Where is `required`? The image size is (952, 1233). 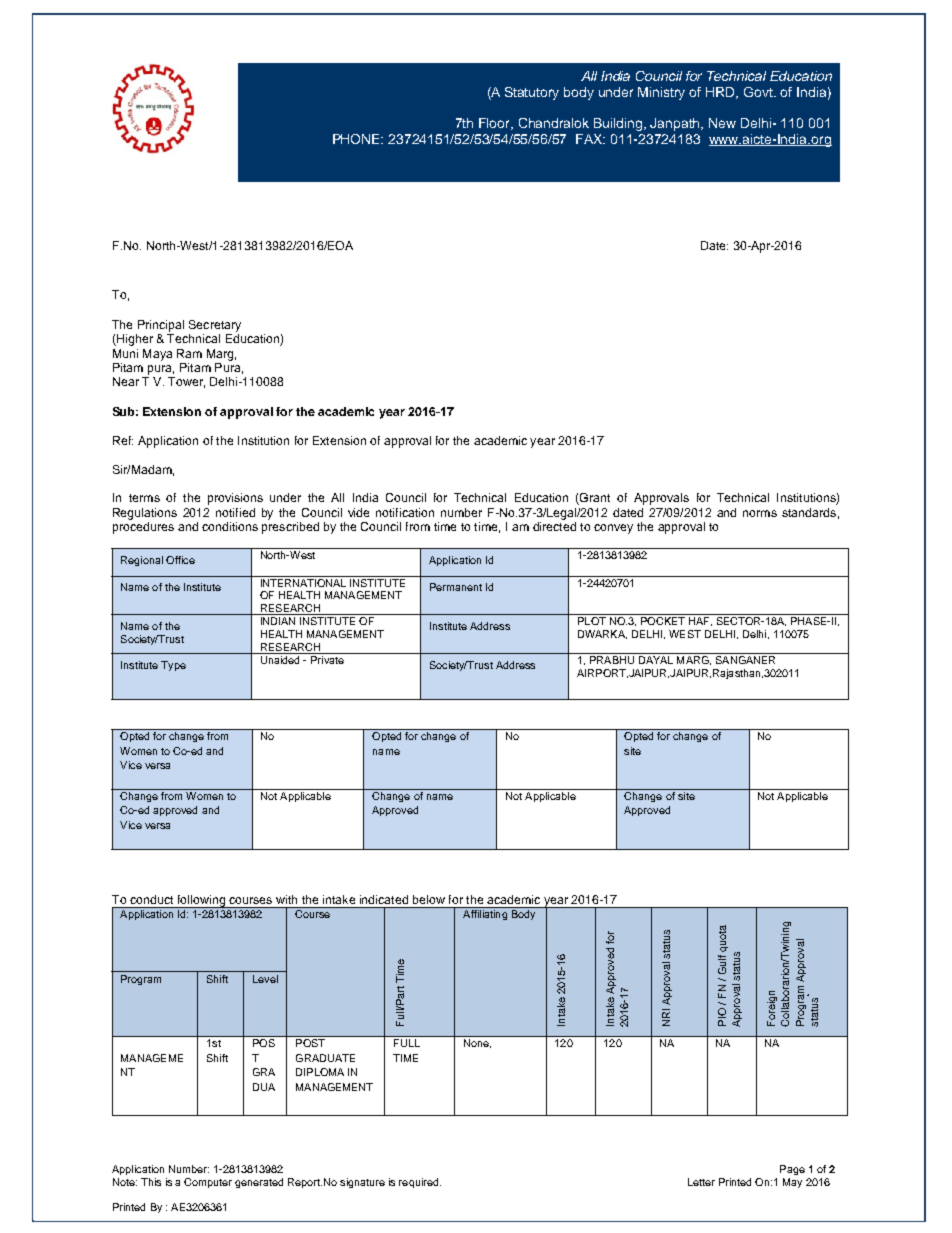 required is located at coordinates (420, 1183).
